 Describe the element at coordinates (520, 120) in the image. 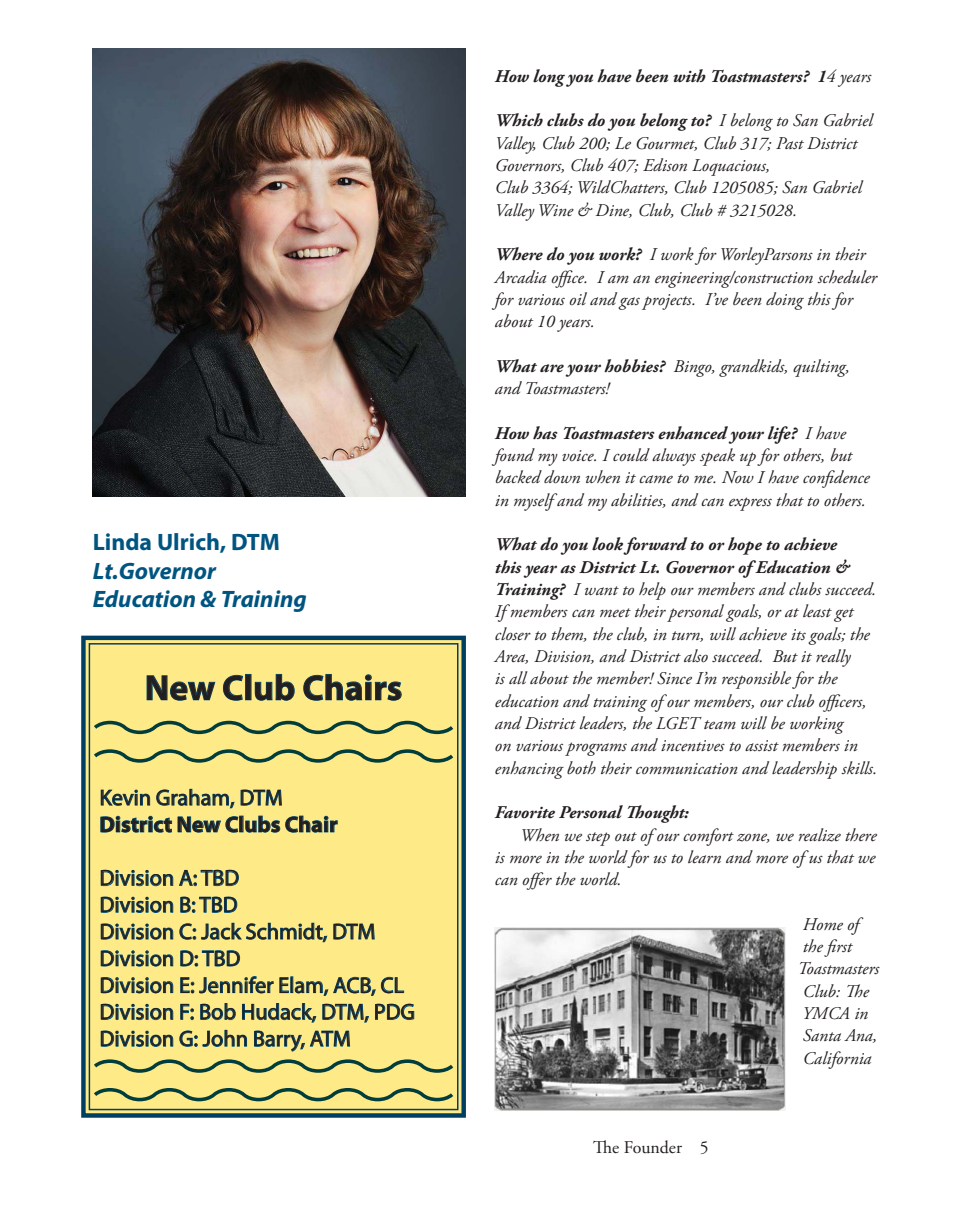

I see `Which` at that location.
